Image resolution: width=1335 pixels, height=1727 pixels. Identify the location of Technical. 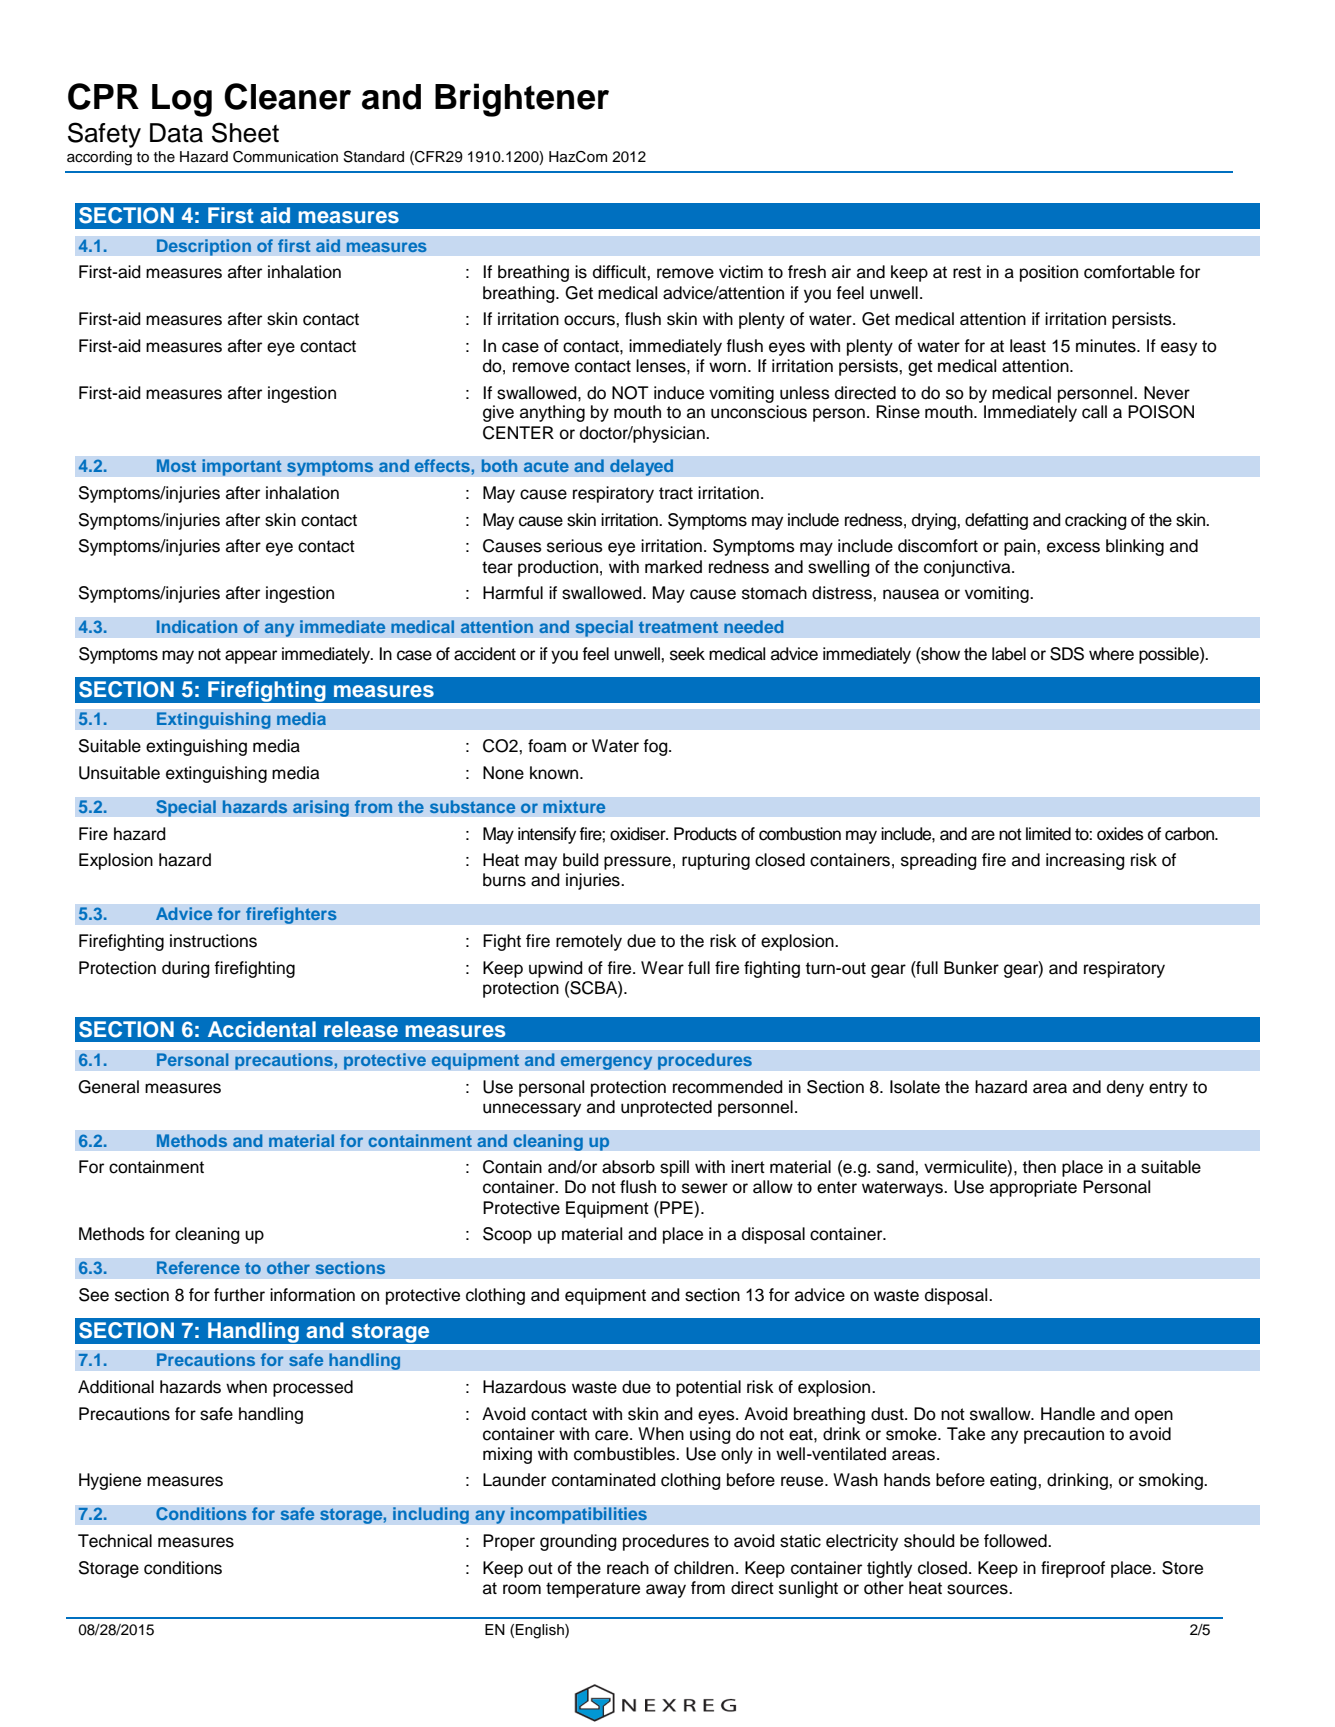
(115, 1541).
